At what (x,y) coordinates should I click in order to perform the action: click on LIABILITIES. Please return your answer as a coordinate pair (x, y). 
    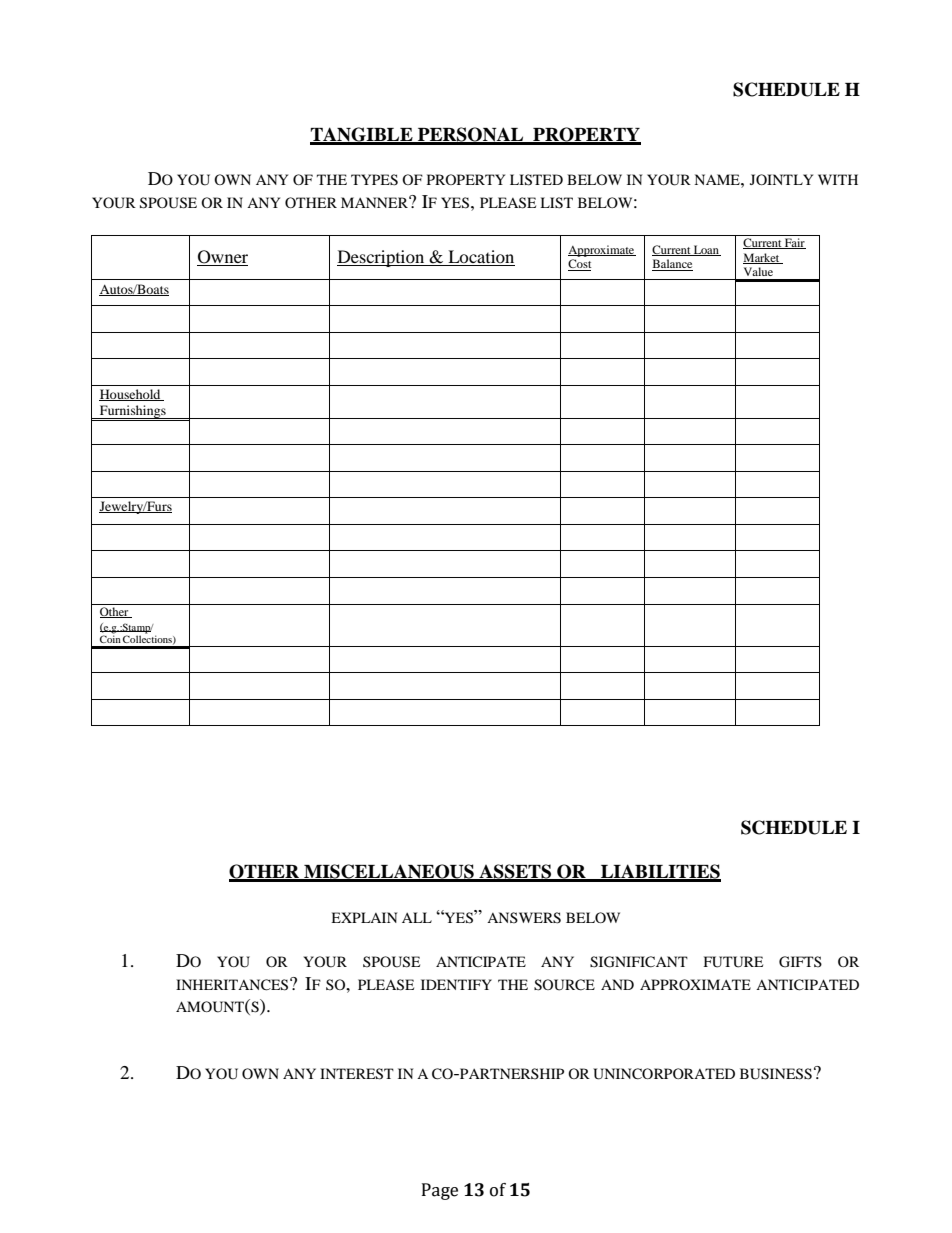
    Looking at the image, I should click on (660, 872).
